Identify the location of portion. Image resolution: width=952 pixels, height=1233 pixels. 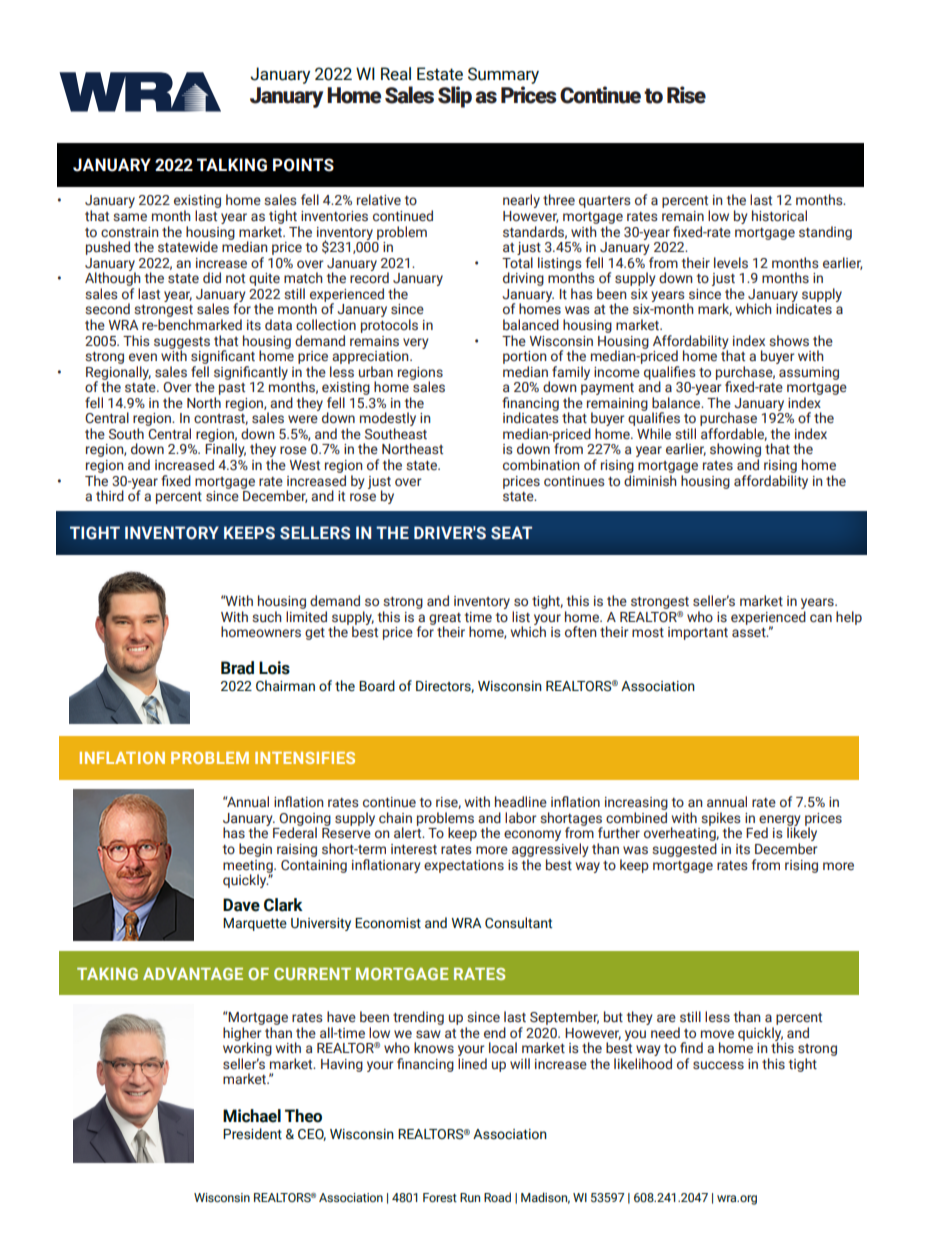
(525, 357).
